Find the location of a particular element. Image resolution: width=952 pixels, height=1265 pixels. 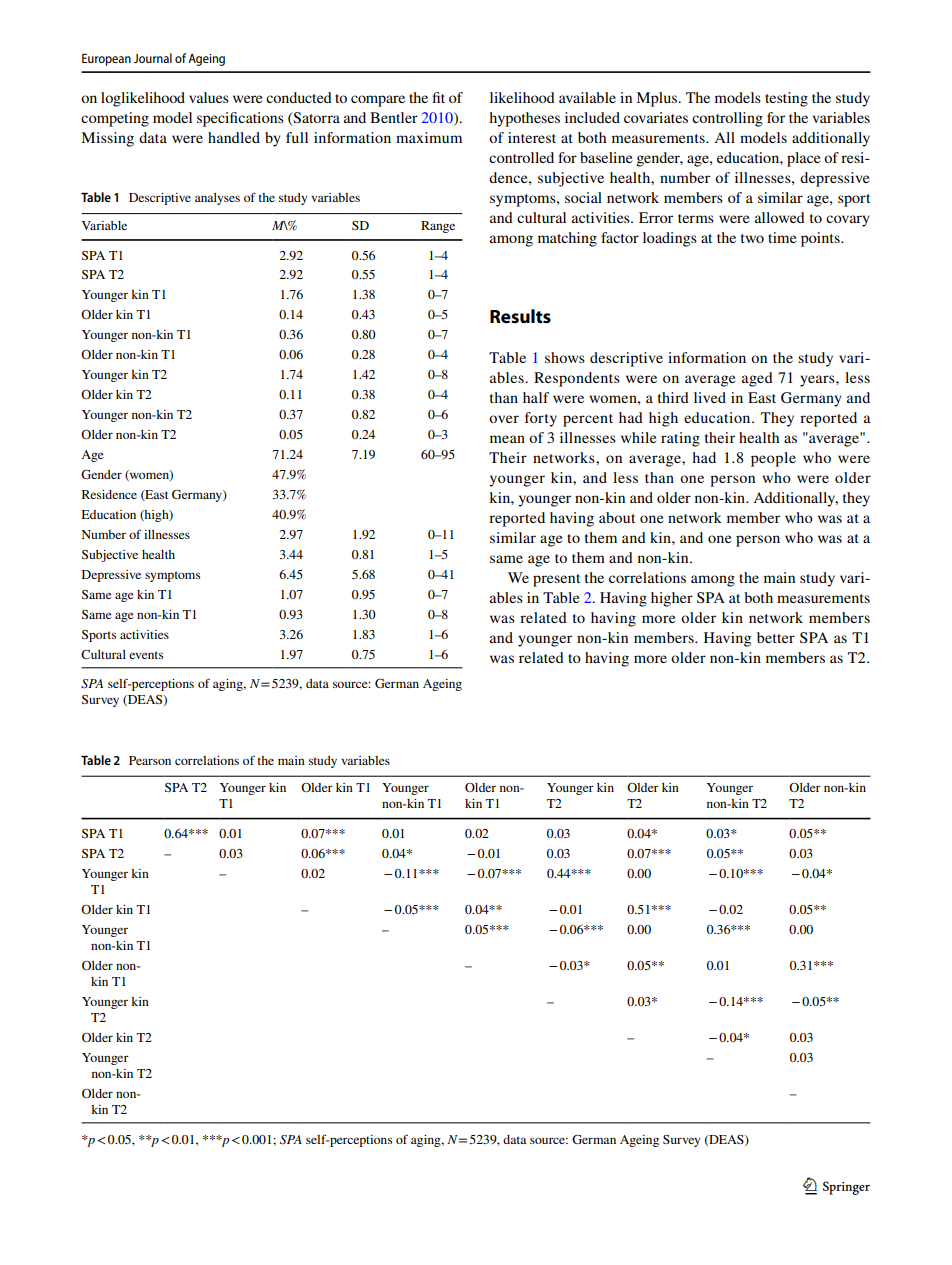

aged is located at coordinates (757, 379).
